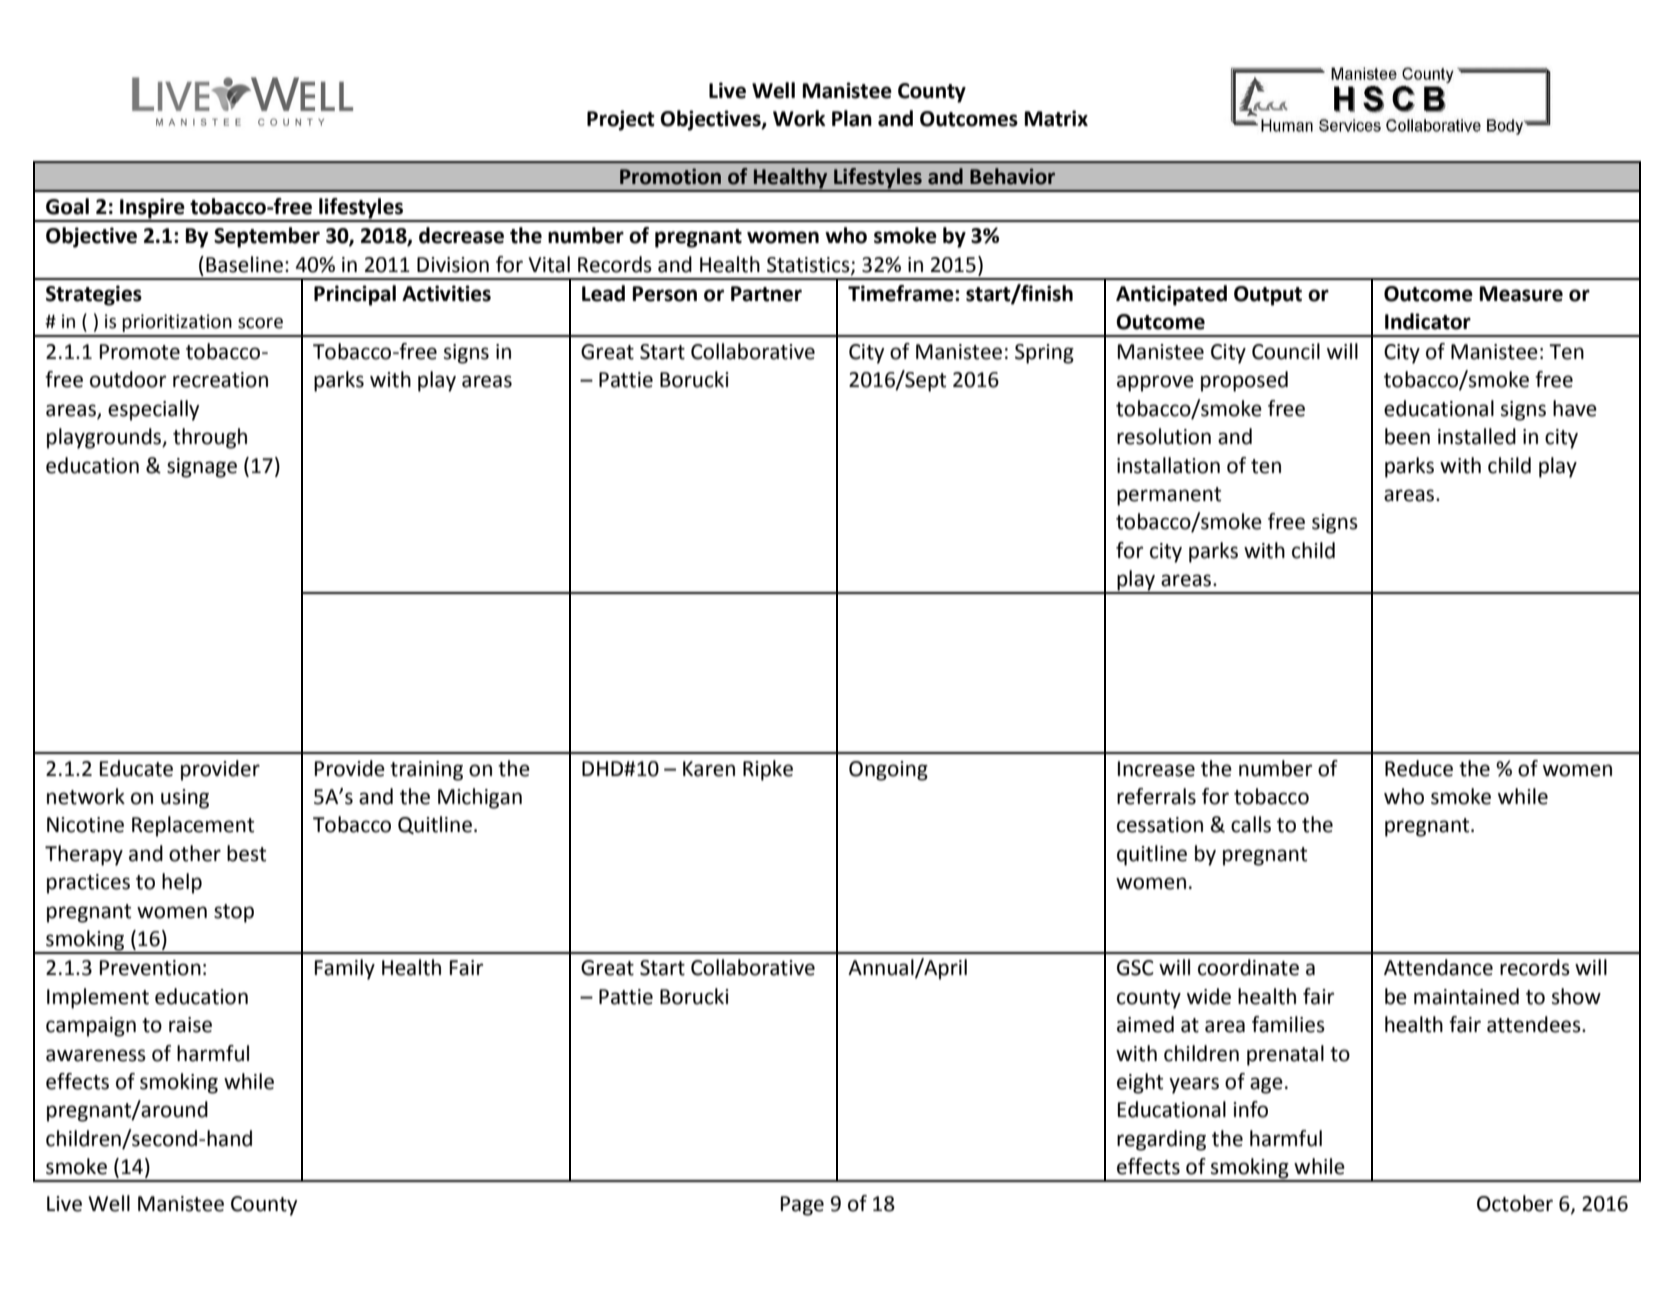  I want to click on Page, so click(802, 1206).
